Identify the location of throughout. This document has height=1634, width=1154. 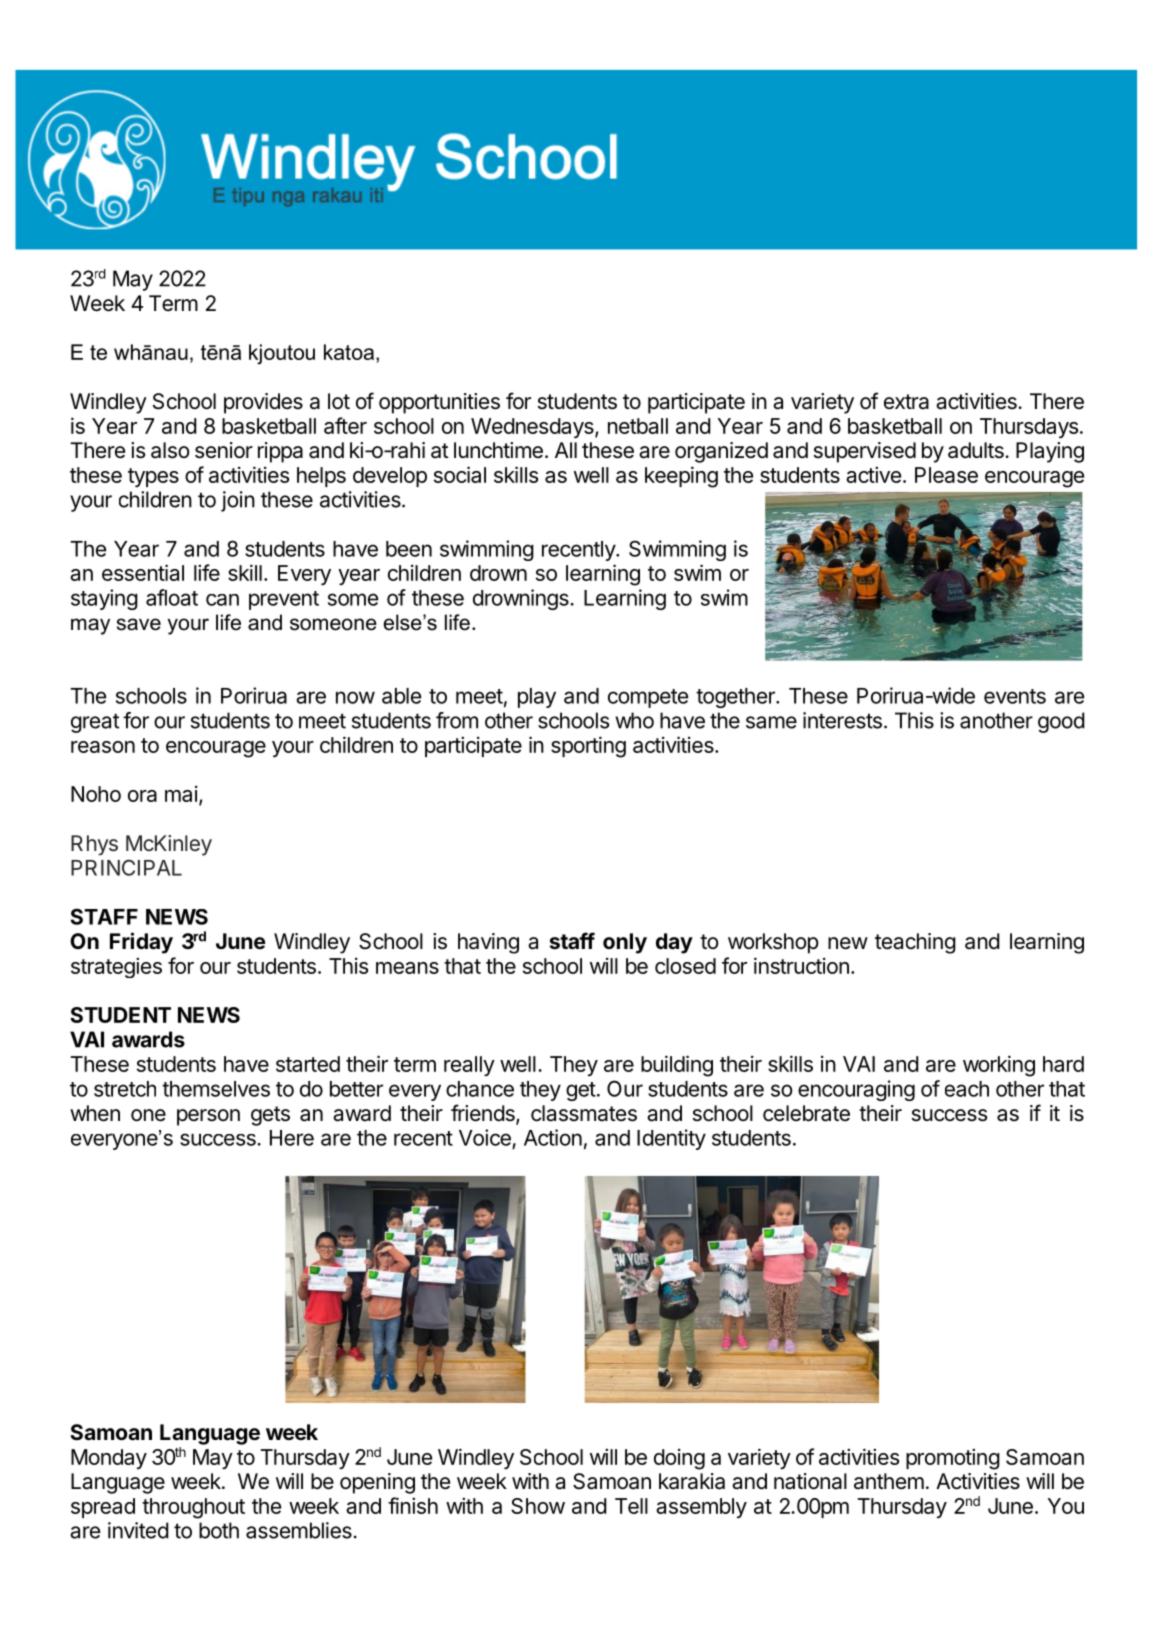
(193, 1508).
